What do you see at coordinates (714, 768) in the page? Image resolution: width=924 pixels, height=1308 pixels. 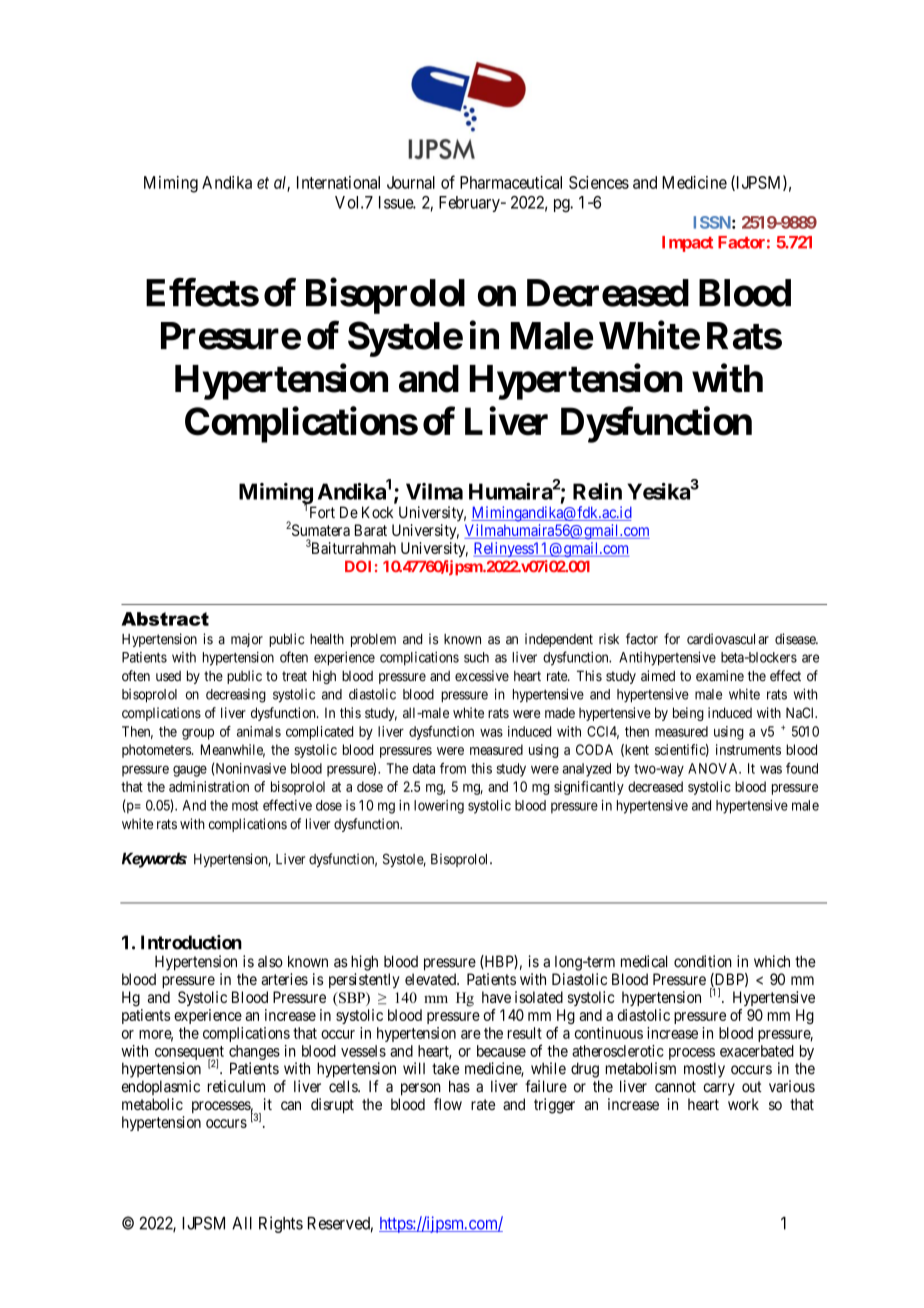 I see `ANOVA` at bounding box center [714, 768].
